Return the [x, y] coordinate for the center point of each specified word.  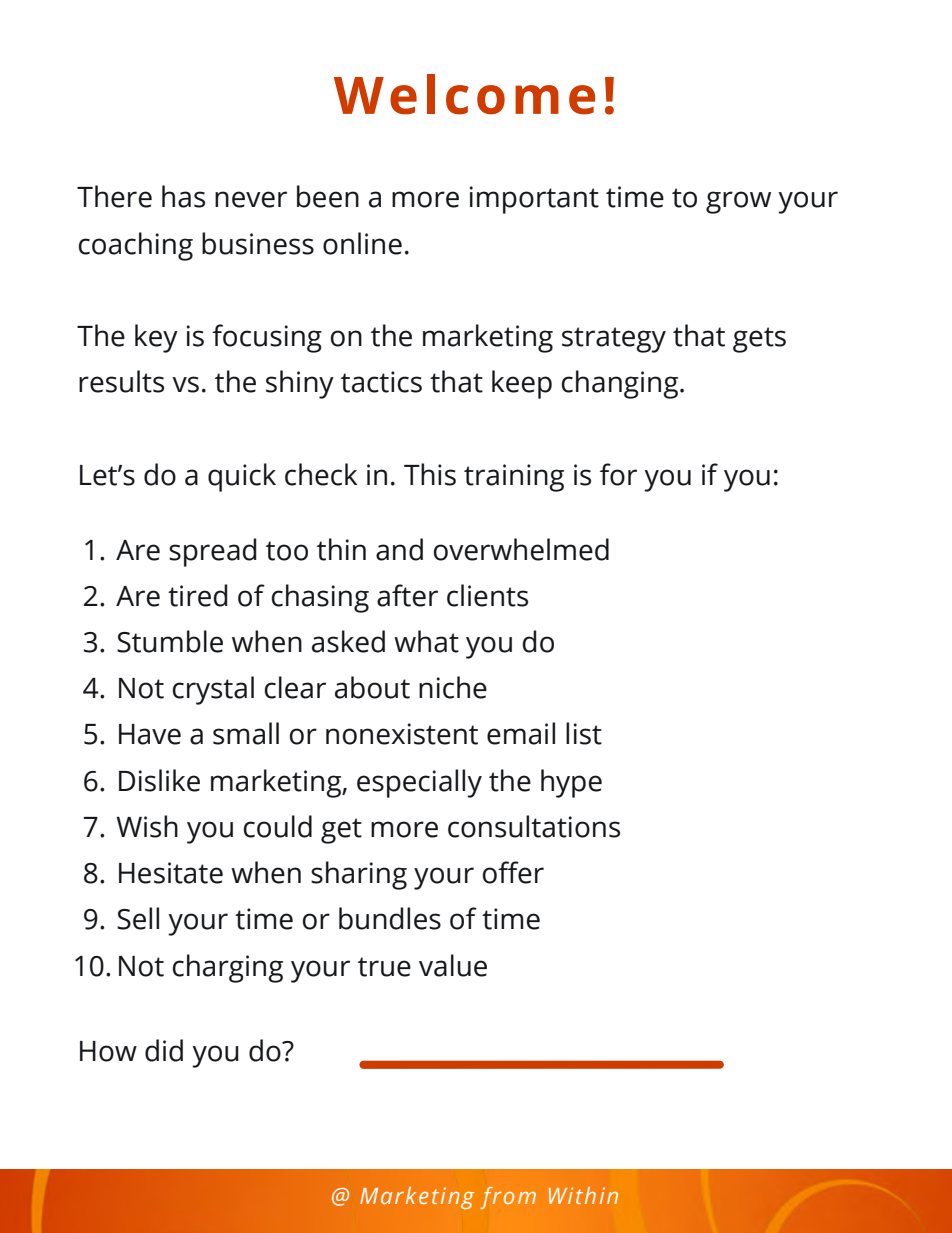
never [251, 199]
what [426, 641]
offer [513, 872]
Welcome [464, 94]
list [584, 733]
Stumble [170, 641]
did [164, 1050]
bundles [390, 918]
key [156, 338]
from [508, 1198]
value [453, 965]
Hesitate [171, 873]
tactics [381, 382]
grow [738, 202]
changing [620, 384]
